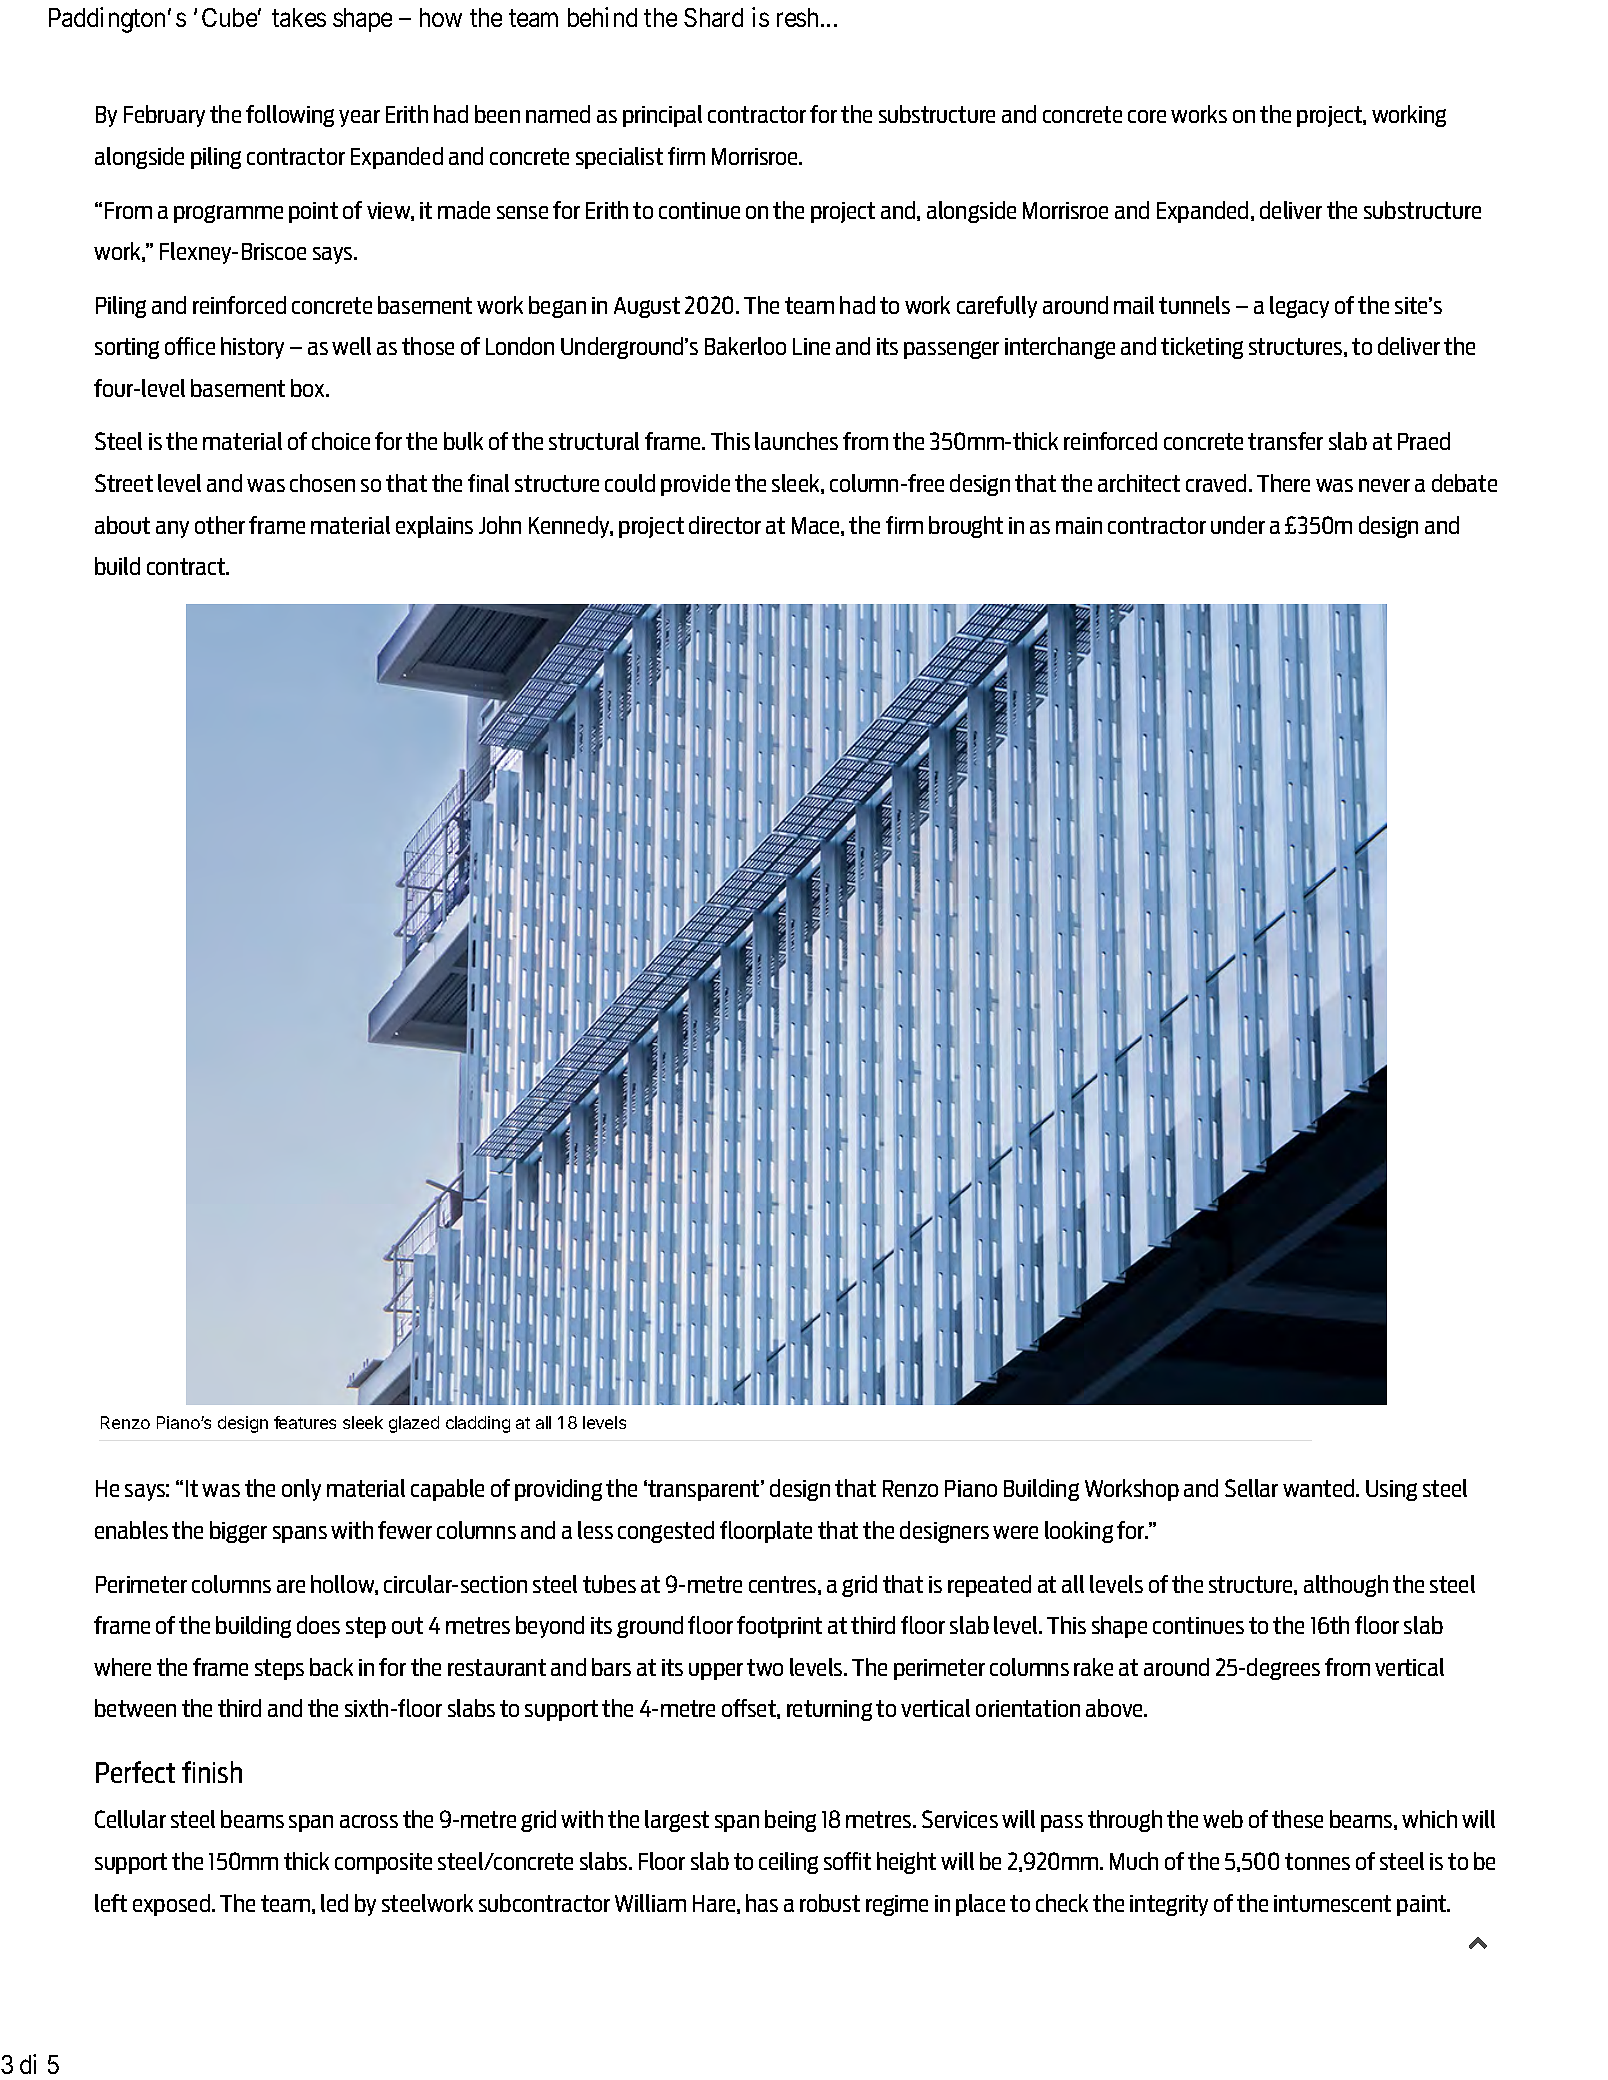 The width and height of the screenshot is (1608, 2080). I want to click on tonnes, so click(1317, 1861).
